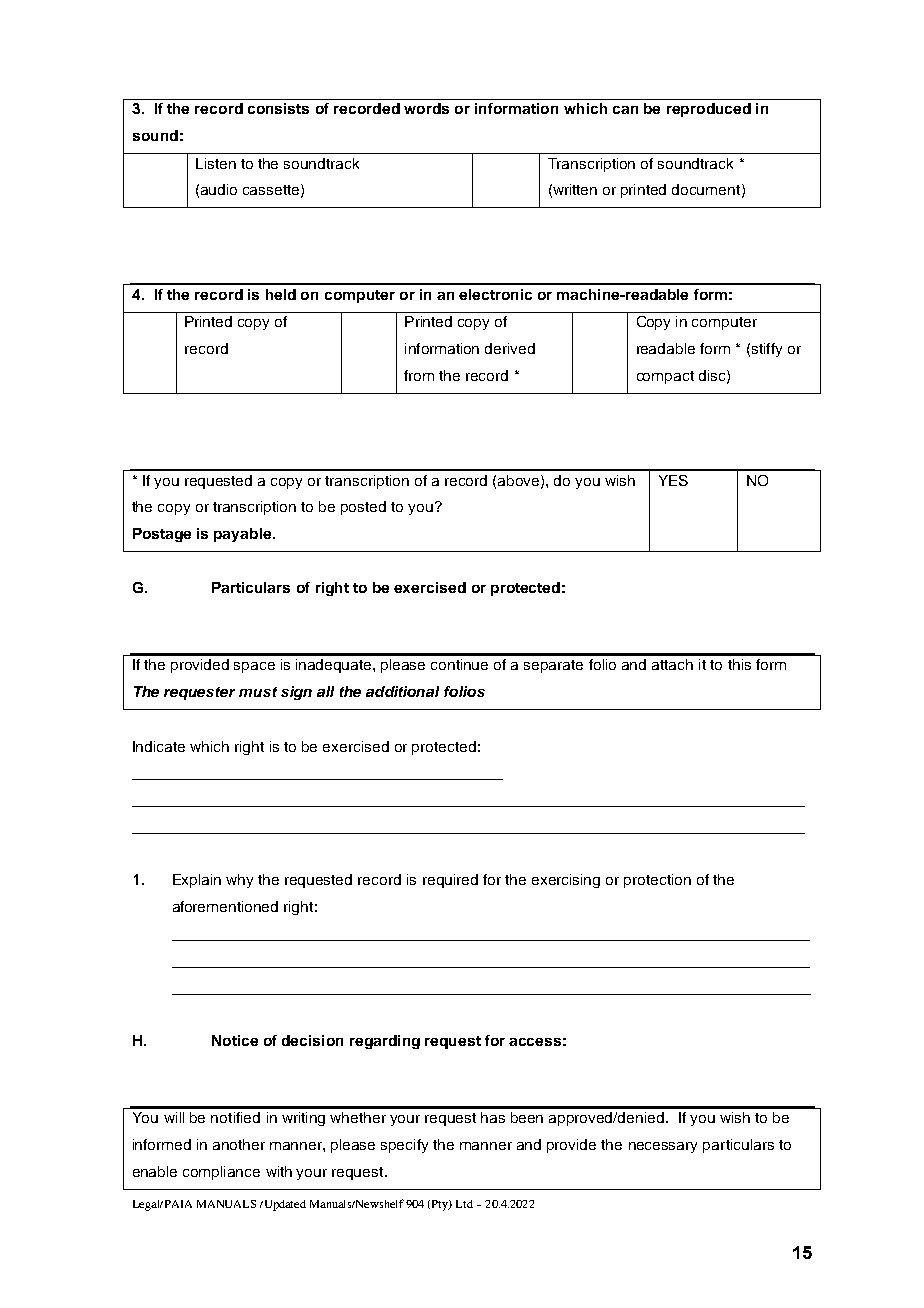 The height and width of the screenshot is (1308, 924). Describe the element at coordinates (216, 163) in the screenshot. I see `Listen` at that location.
